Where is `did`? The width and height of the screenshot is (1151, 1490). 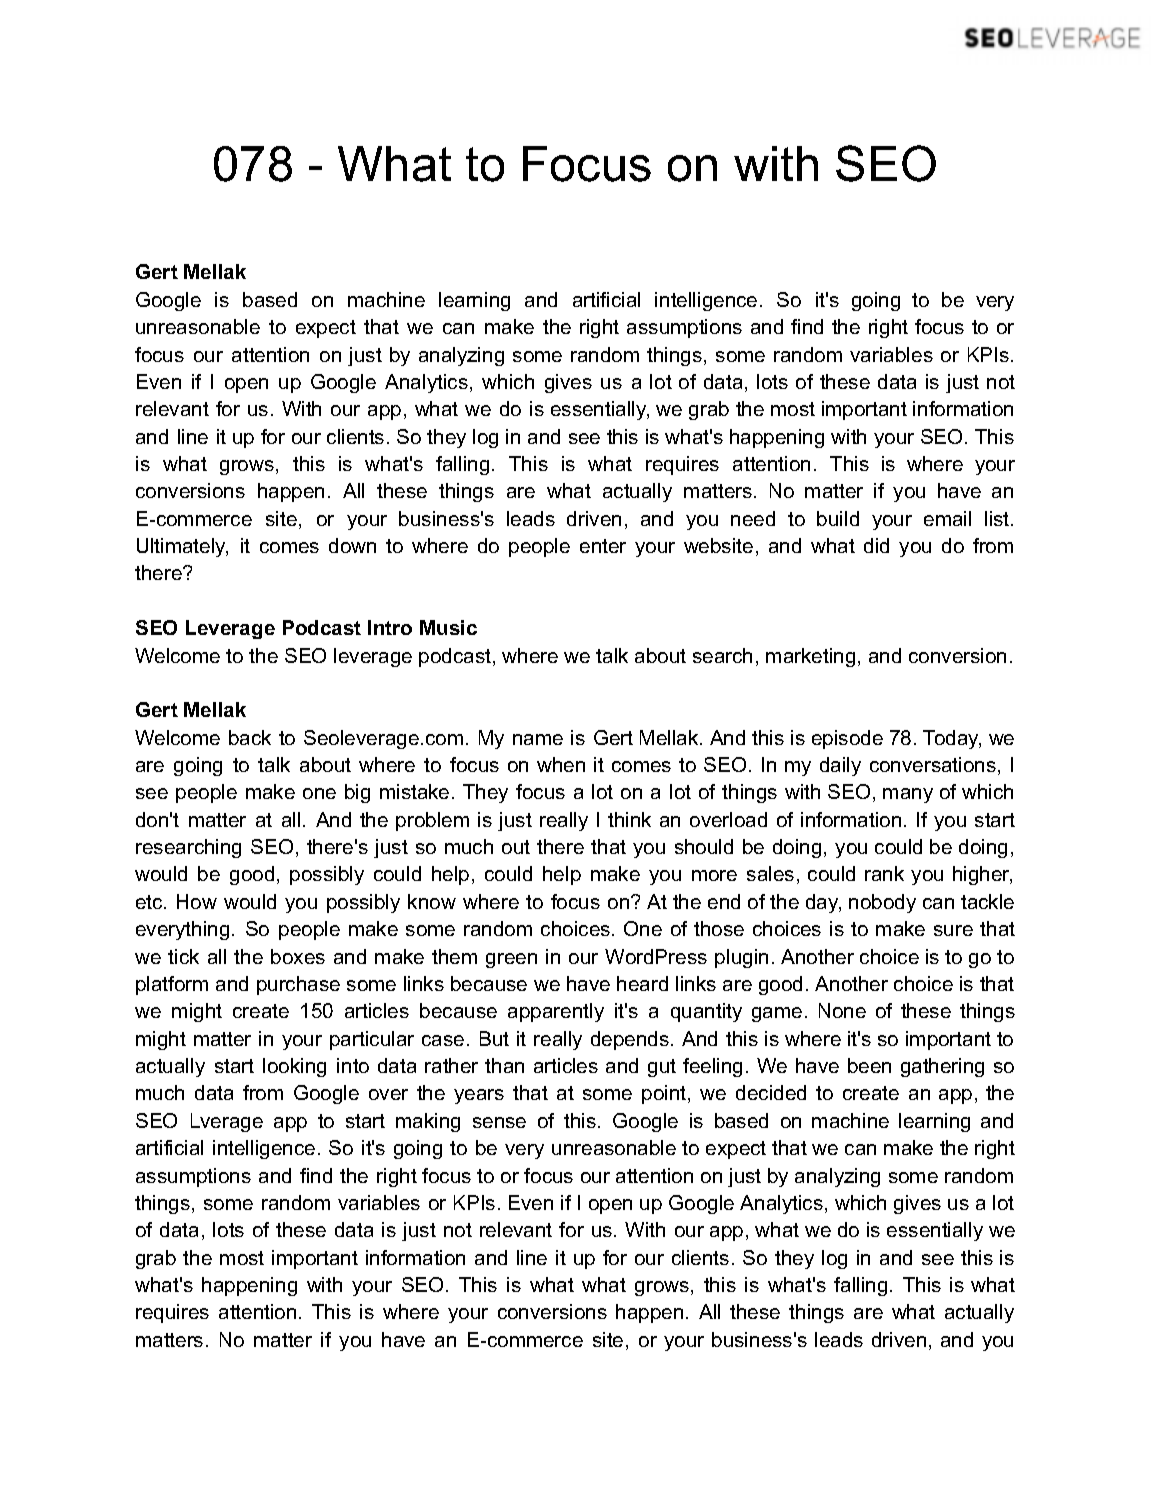 did is located at coordinates (876, 545).
